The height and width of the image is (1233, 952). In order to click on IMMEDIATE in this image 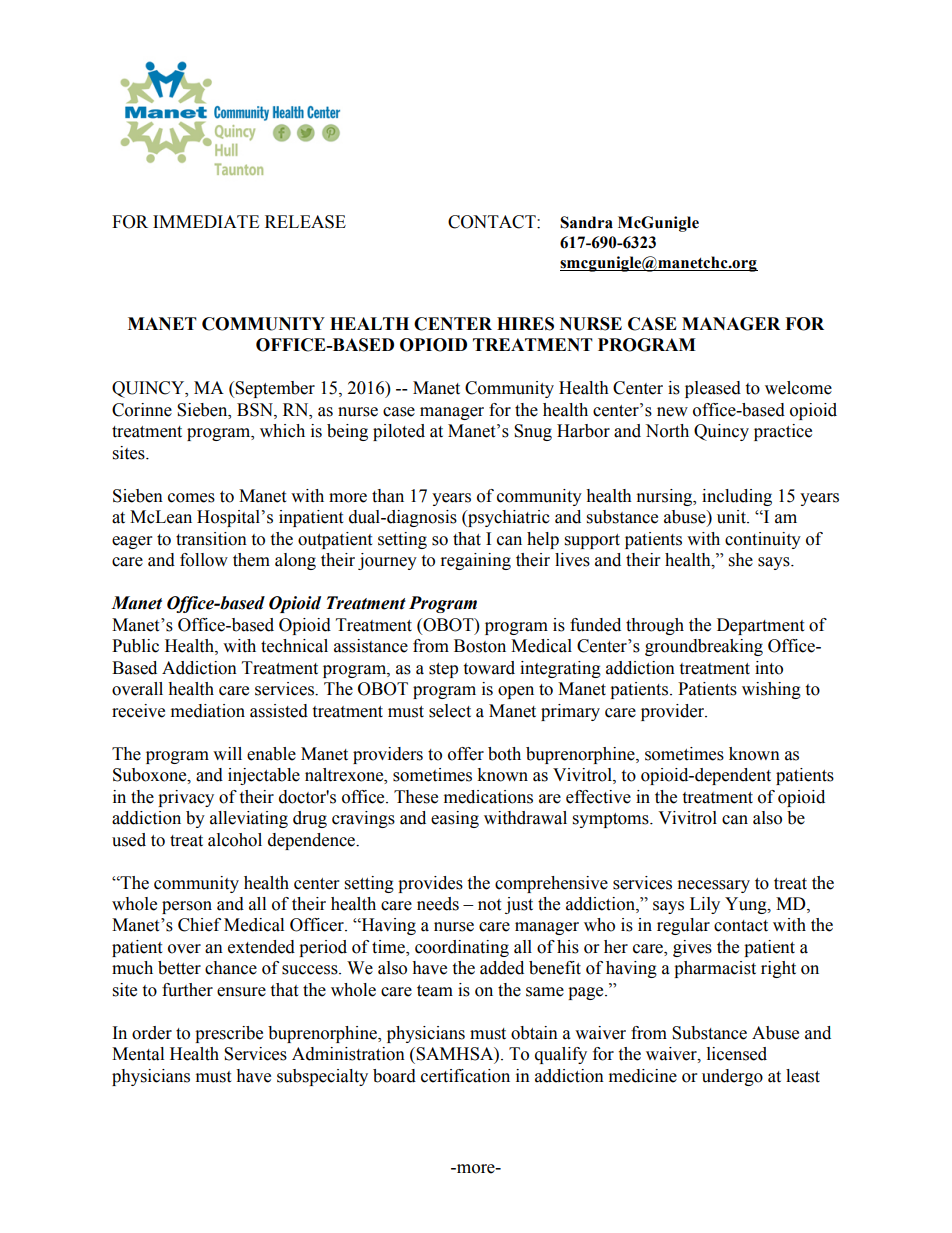, I will do `click(206, 221)`.
